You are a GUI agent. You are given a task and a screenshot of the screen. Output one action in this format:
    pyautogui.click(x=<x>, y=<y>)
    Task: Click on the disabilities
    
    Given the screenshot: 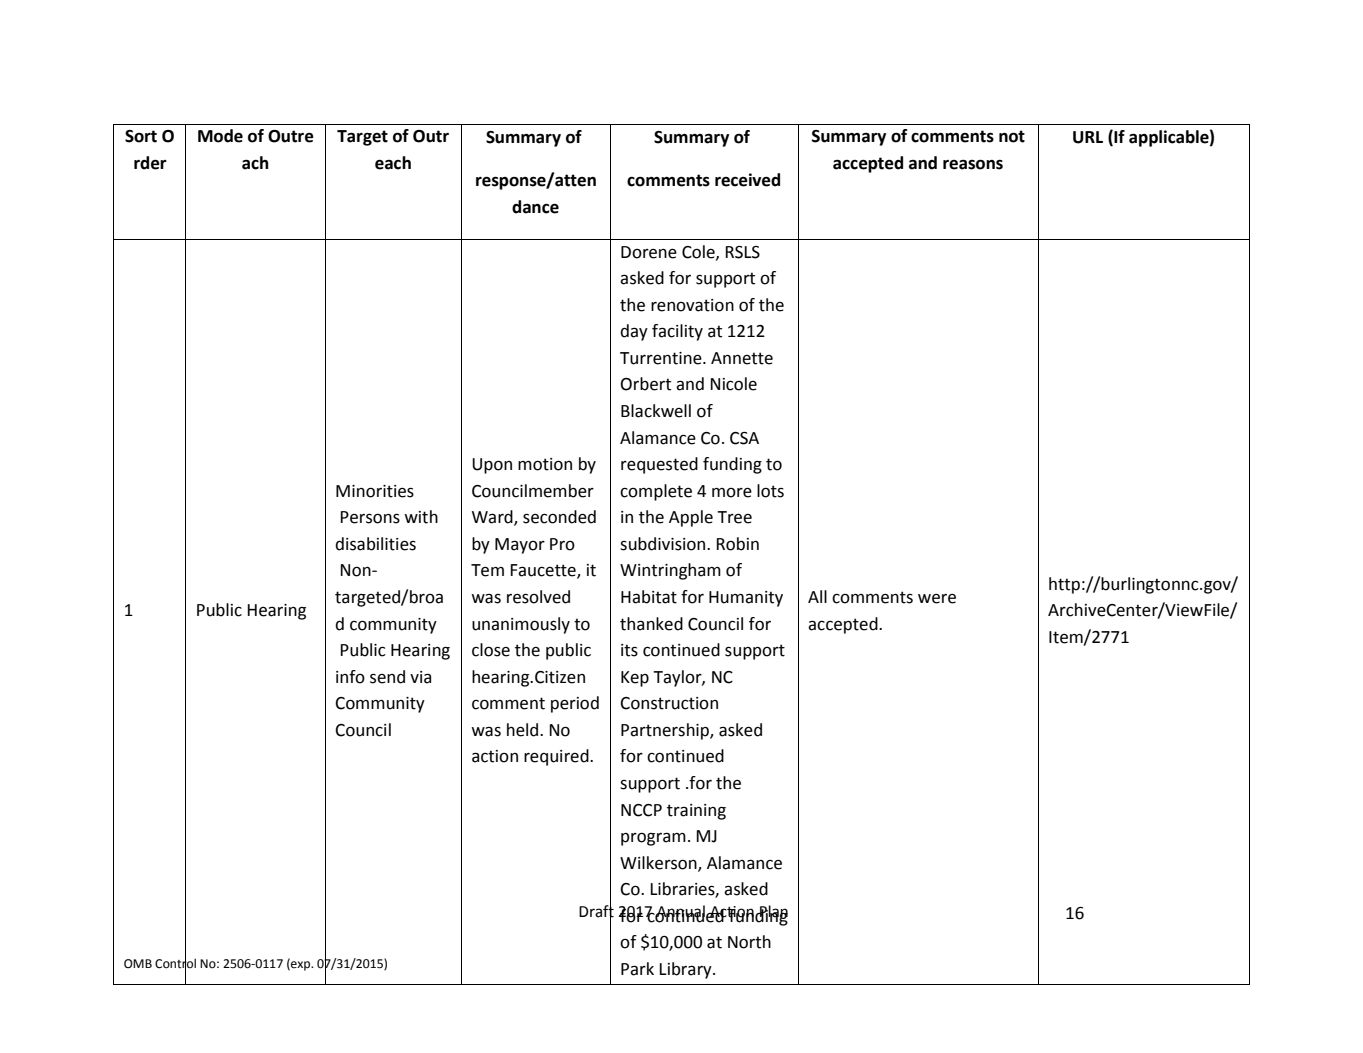 What is the action you would take?
    pyautogui.click(x=375, y=544)
